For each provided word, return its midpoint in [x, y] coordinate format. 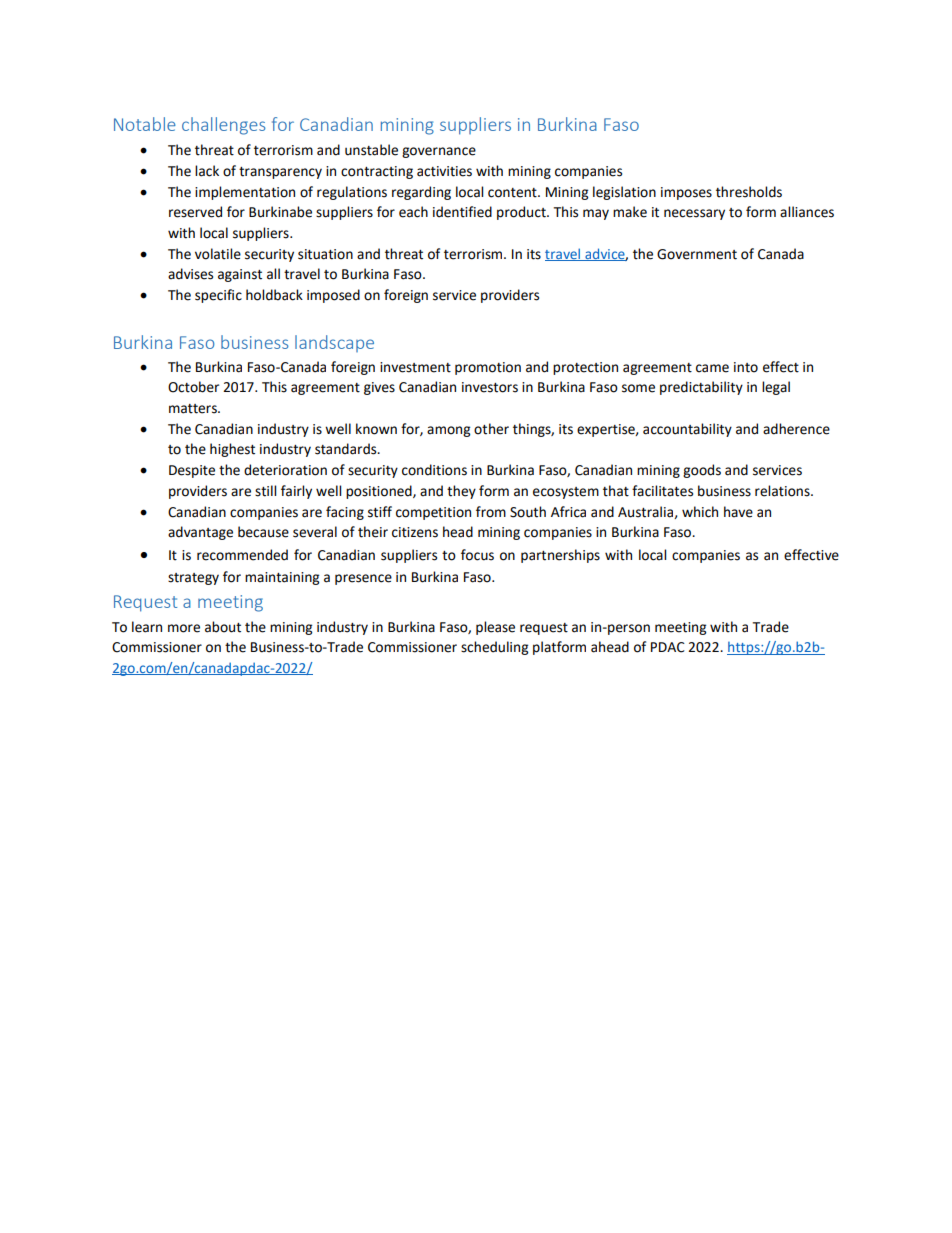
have [738, 512]
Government [697, 254]
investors [490, 387]
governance [439, 152]
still [265, 491]
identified [462, 212]
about [223, 627]
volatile [218, 254]
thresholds [749, 192]
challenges [224, 126]
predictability [701, 388]
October [193, 387]
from [491, 512]
